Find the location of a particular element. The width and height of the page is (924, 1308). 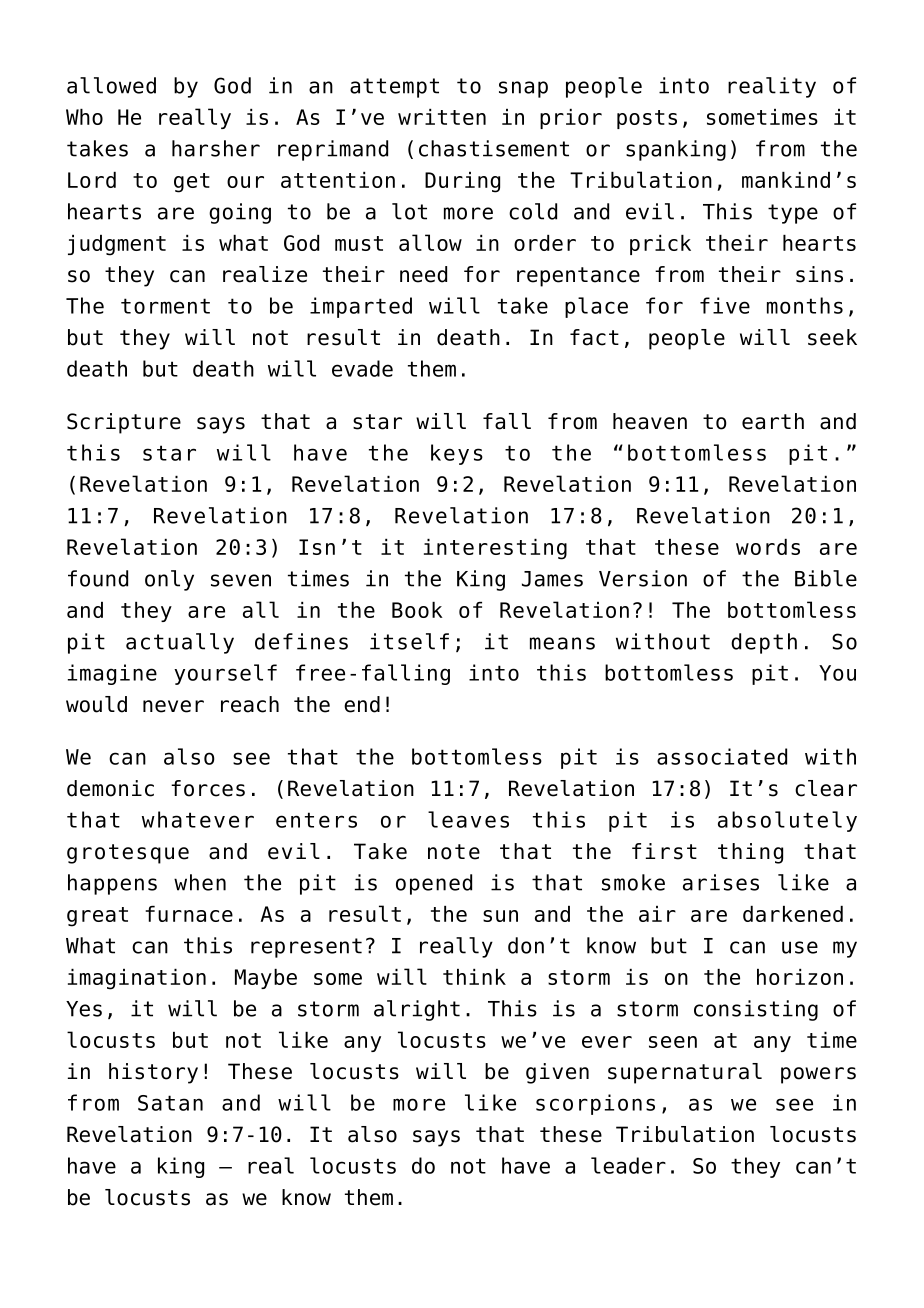

written is located at coordinates (442, 117).
